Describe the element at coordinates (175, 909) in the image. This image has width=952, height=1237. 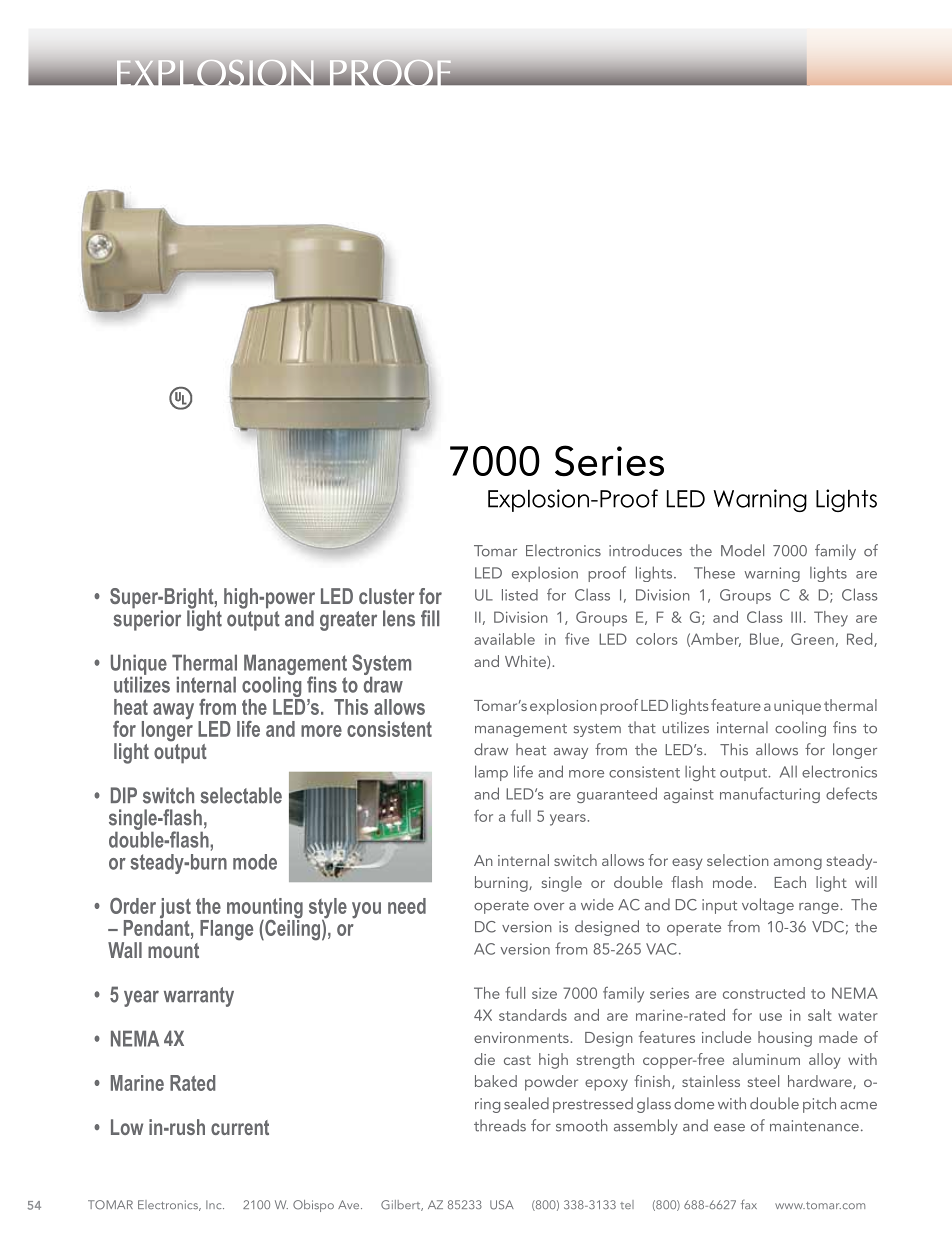
I see `just` at that location.
